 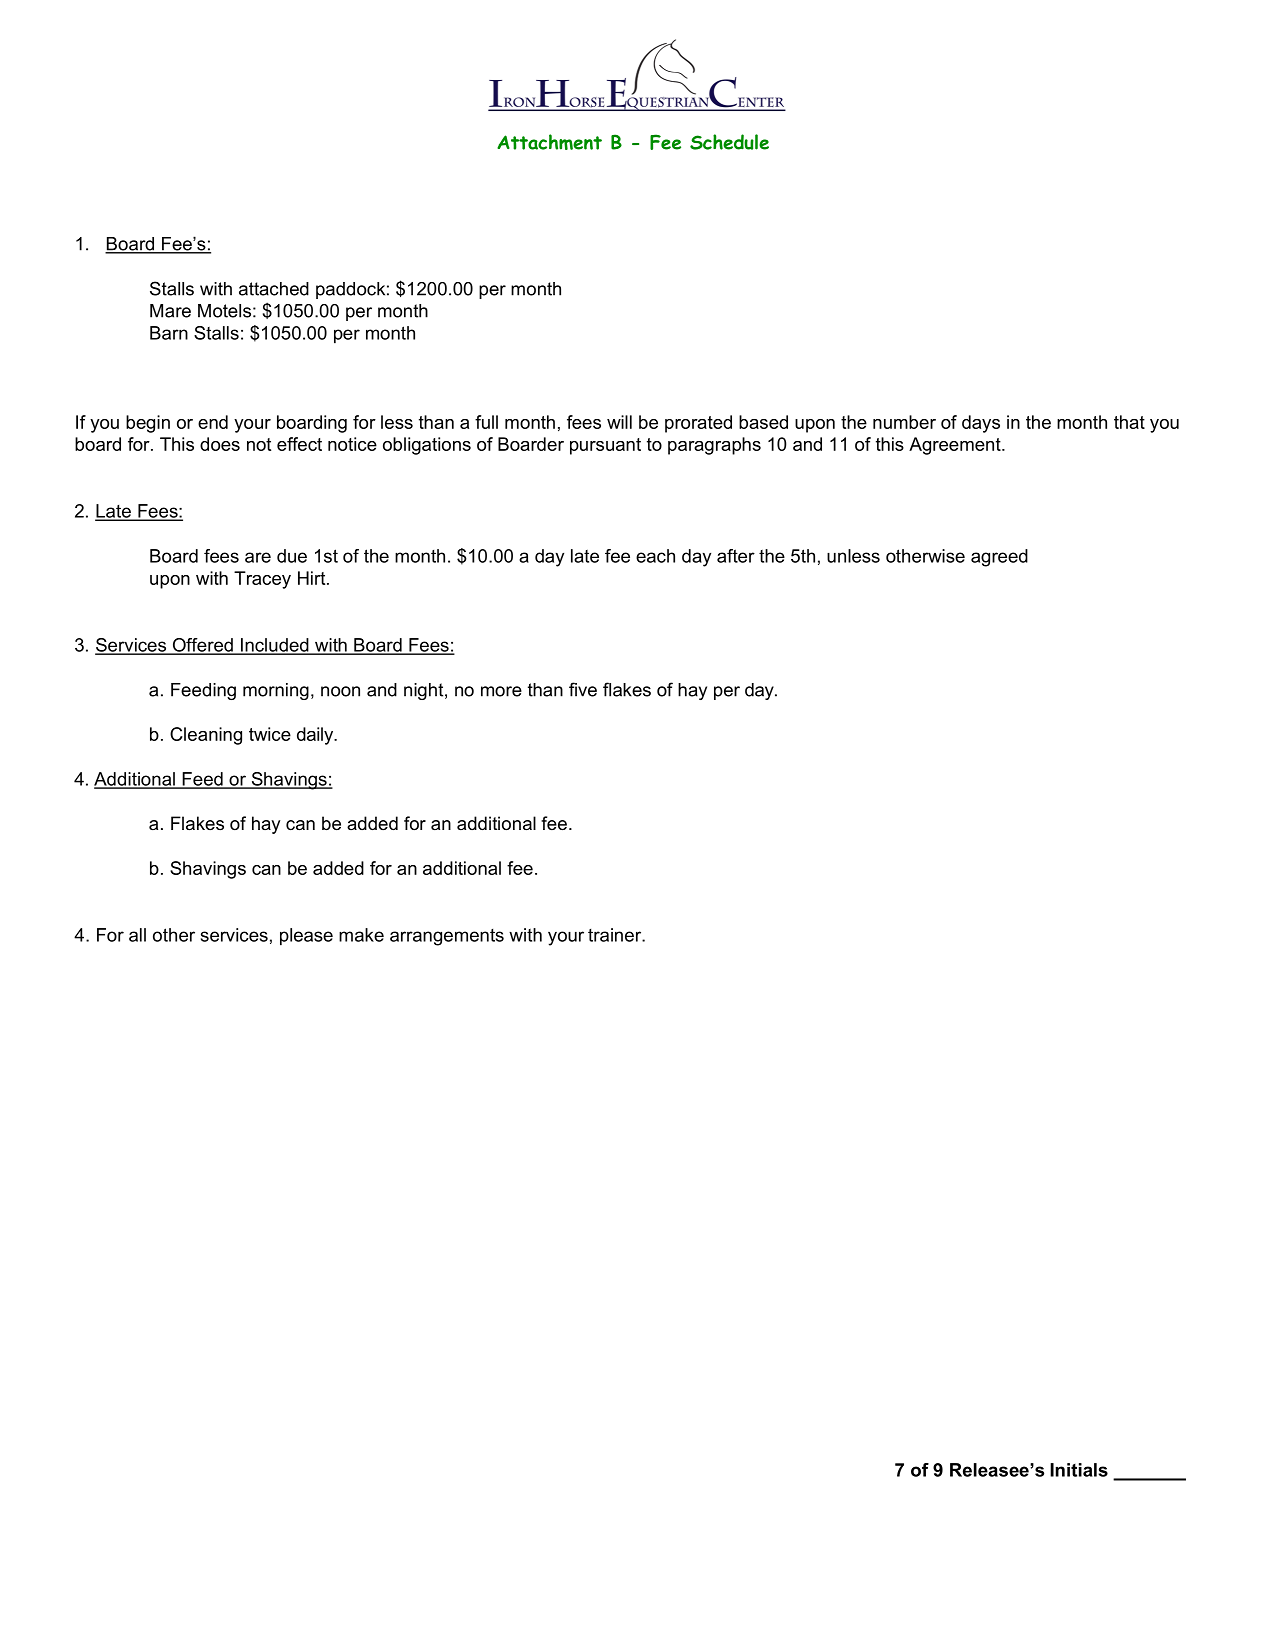 What do you see at coordinates (274, 289) in the page?
I see `attached` at bounding box center [274, 289].
